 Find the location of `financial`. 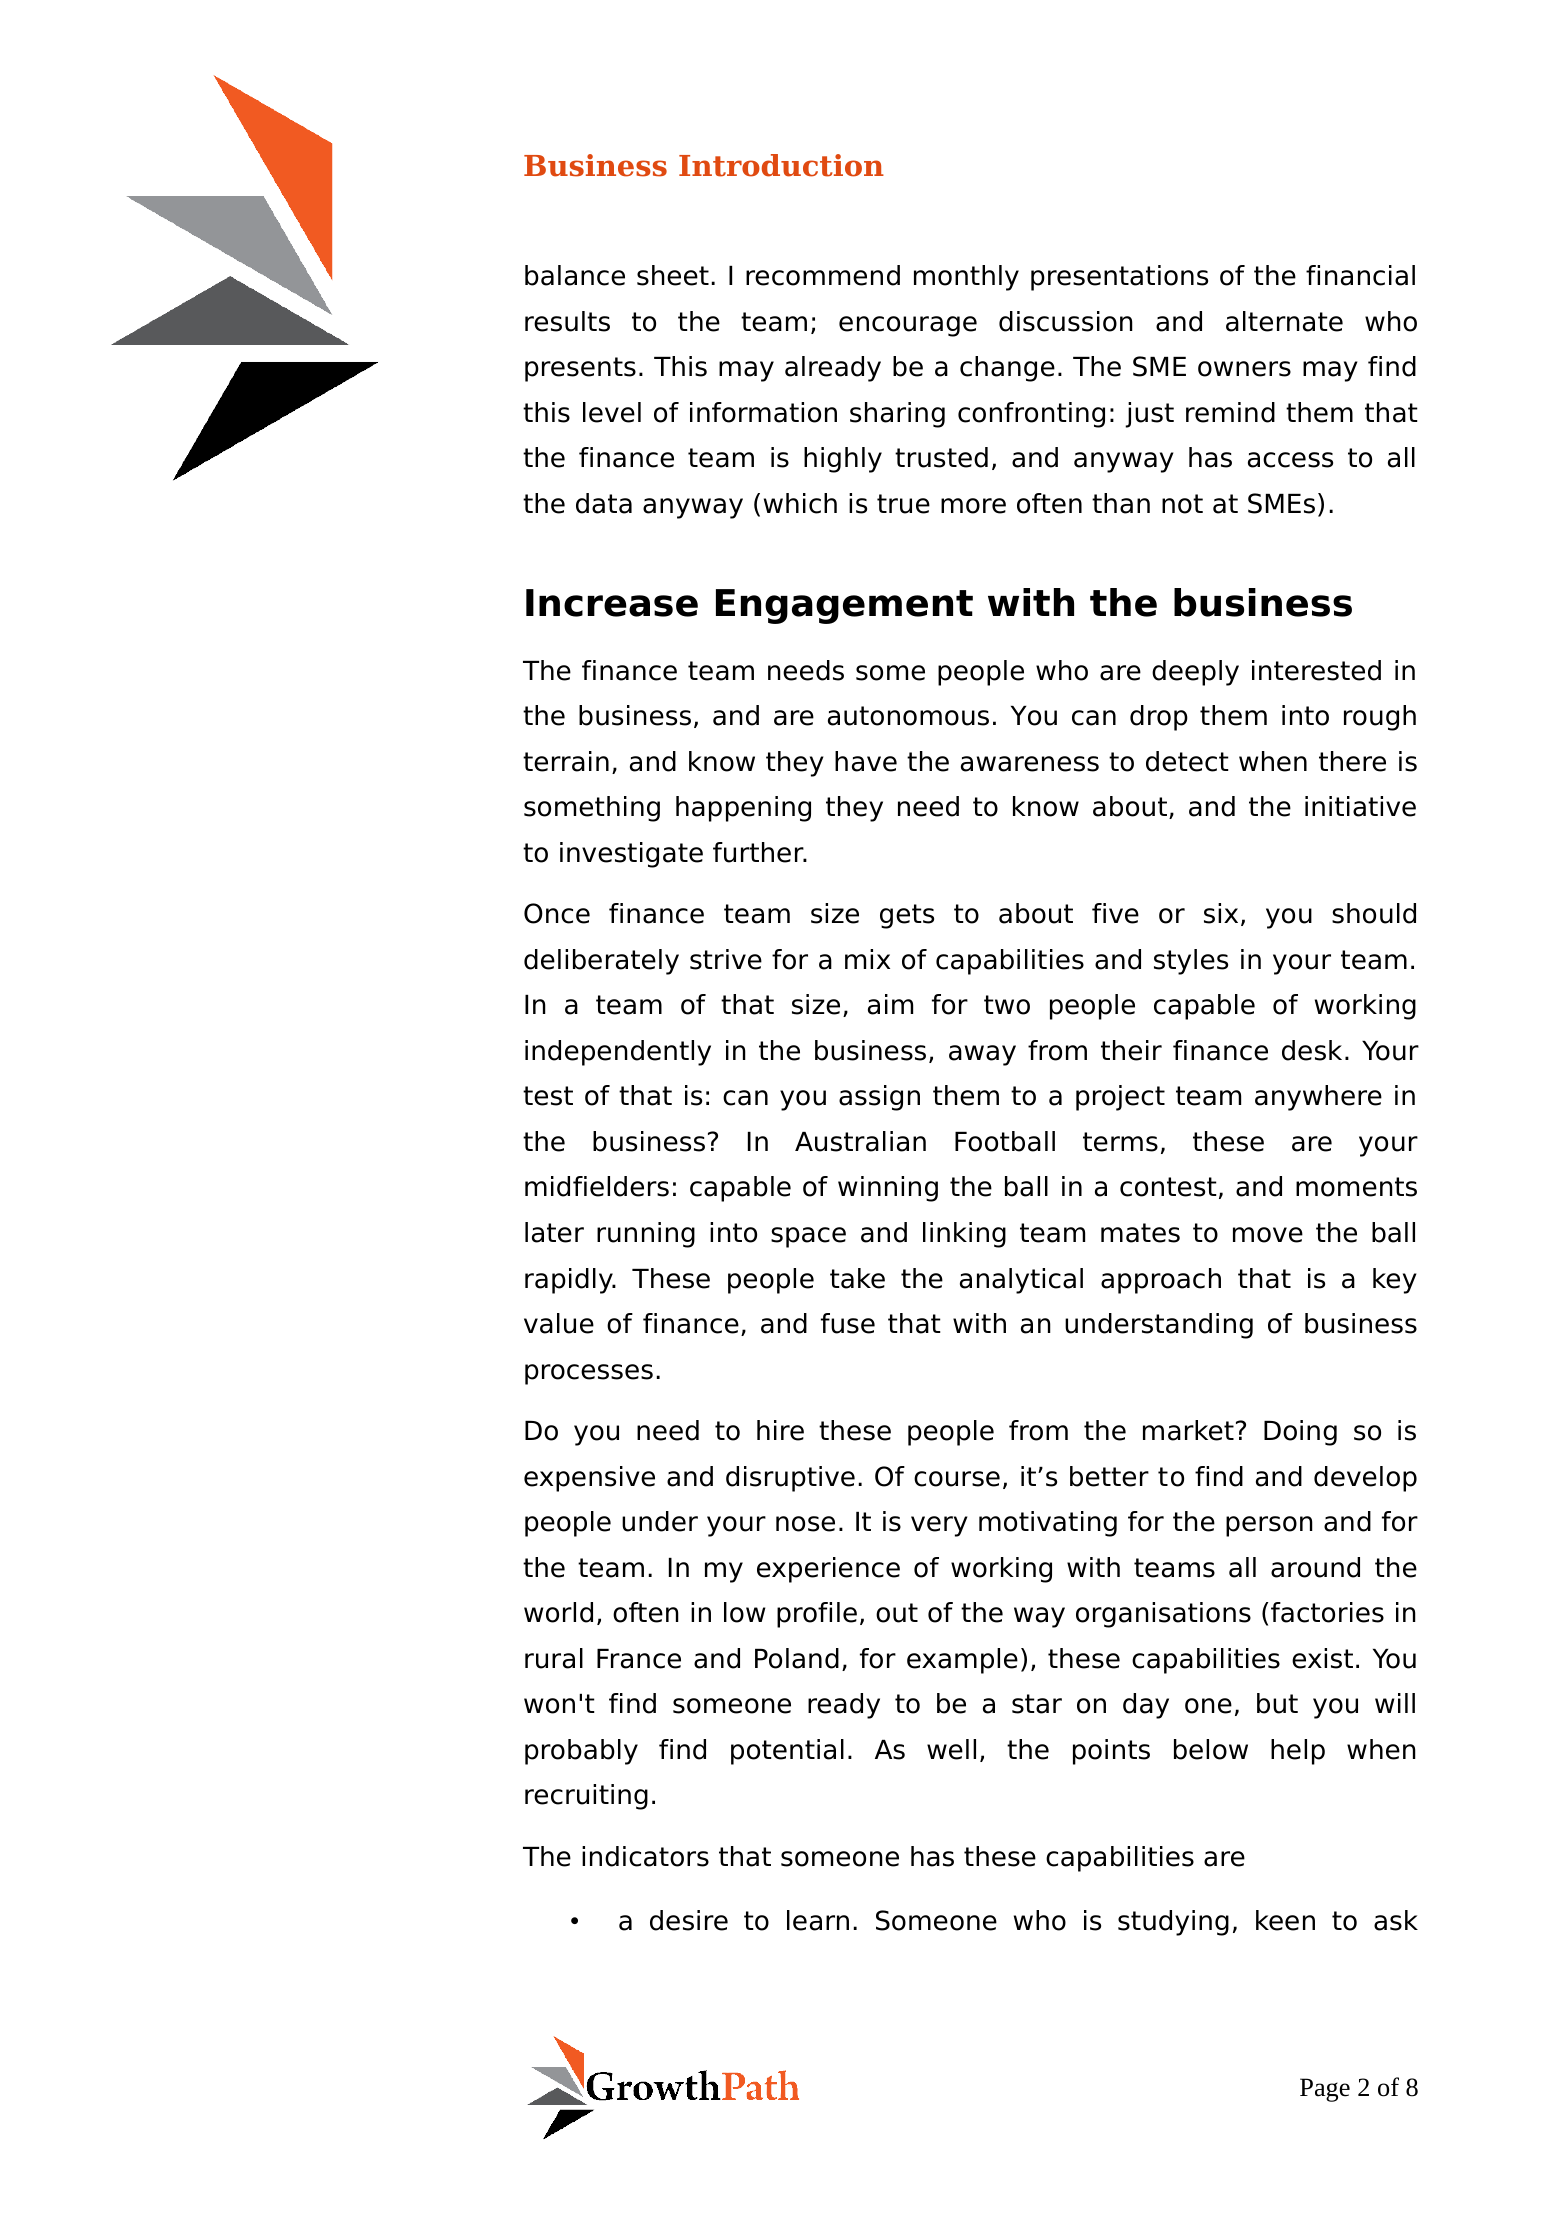

financial is located at coordinates (1360, 275).
